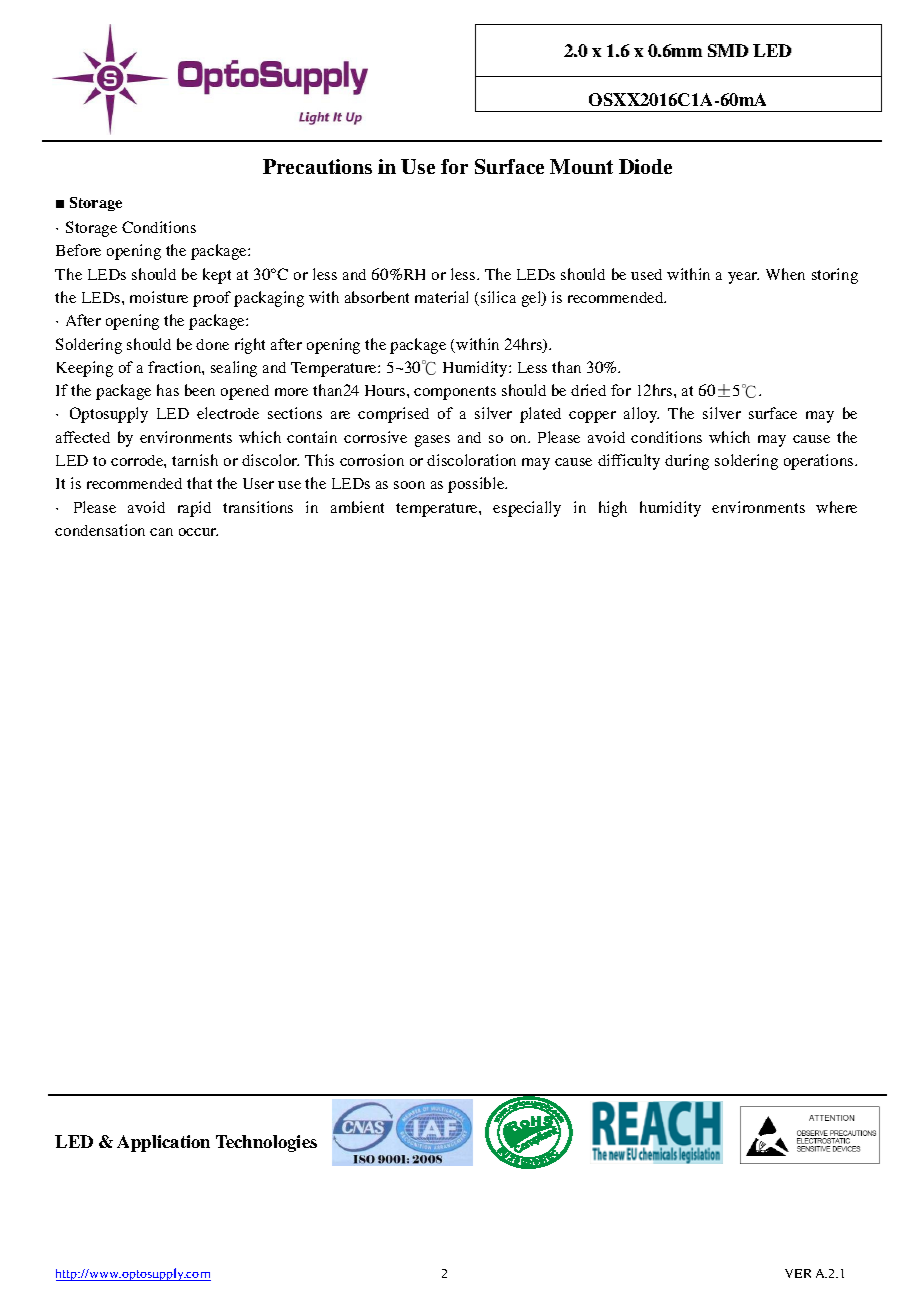 This screenshot has height=1308, width=924. What do you see at coordinates (527, 509) in the screenshot?
I see `especially` at bounding box center [527, 509].
